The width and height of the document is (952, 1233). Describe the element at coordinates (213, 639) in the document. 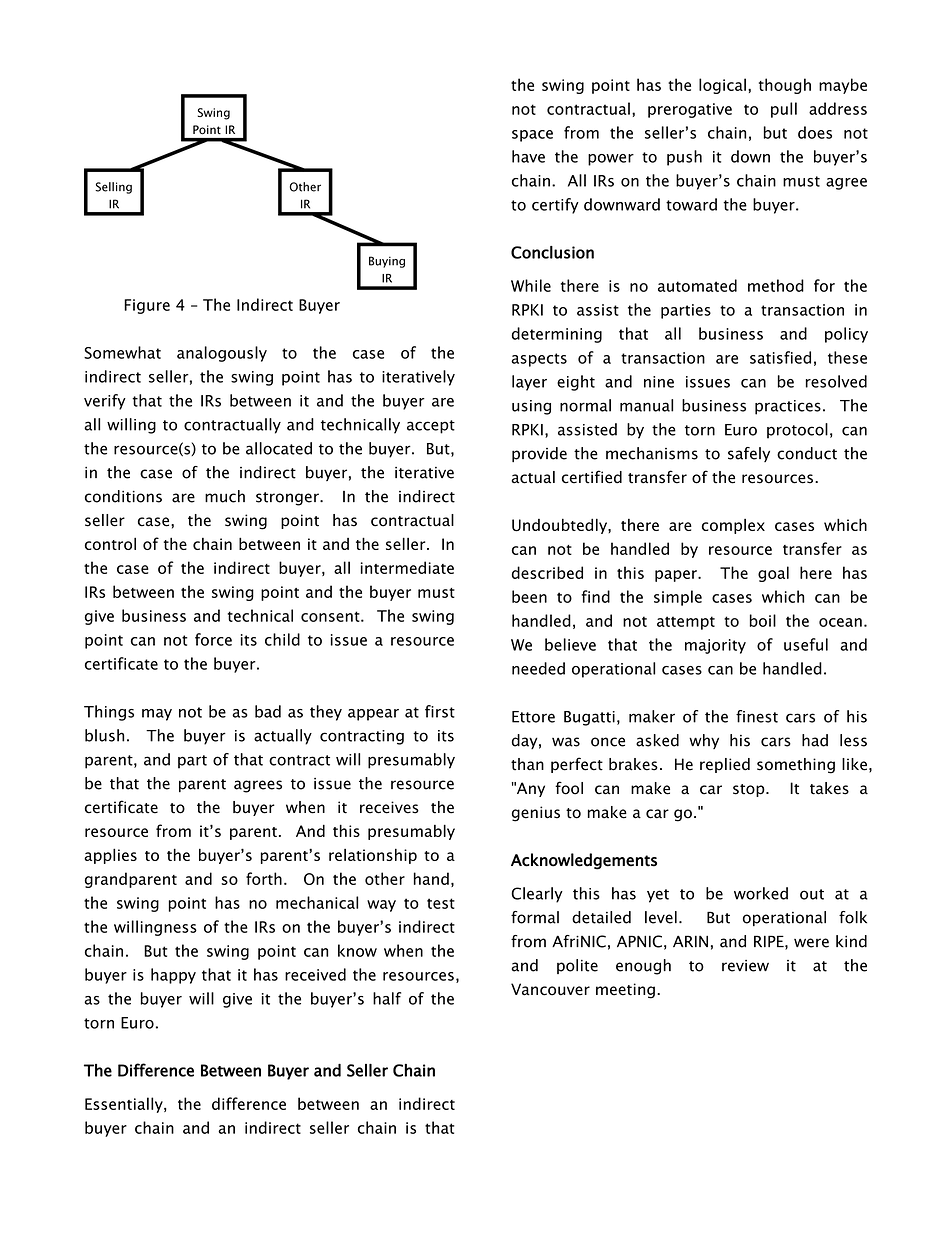

I see `force` at that location.
